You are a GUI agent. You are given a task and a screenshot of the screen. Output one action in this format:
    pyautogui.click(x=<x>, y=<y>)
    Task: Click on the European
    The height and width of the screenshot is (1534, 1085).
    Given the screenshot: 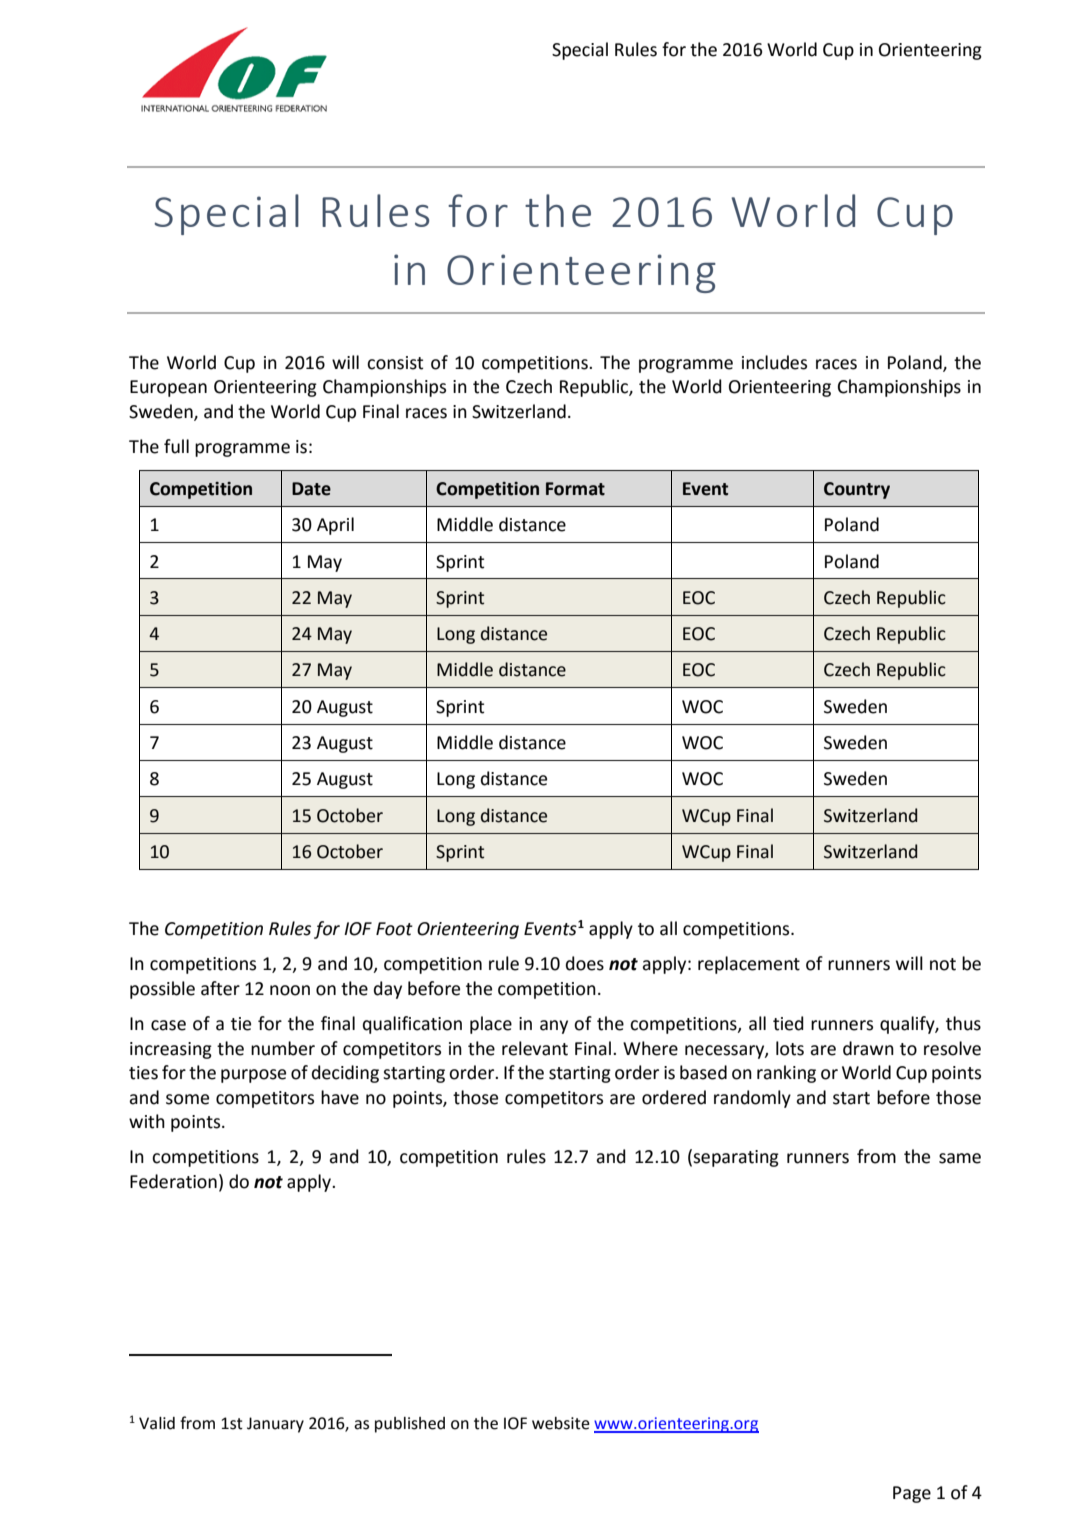 What is the action you would take?
    pyautogui.click(x=168, y=388)
